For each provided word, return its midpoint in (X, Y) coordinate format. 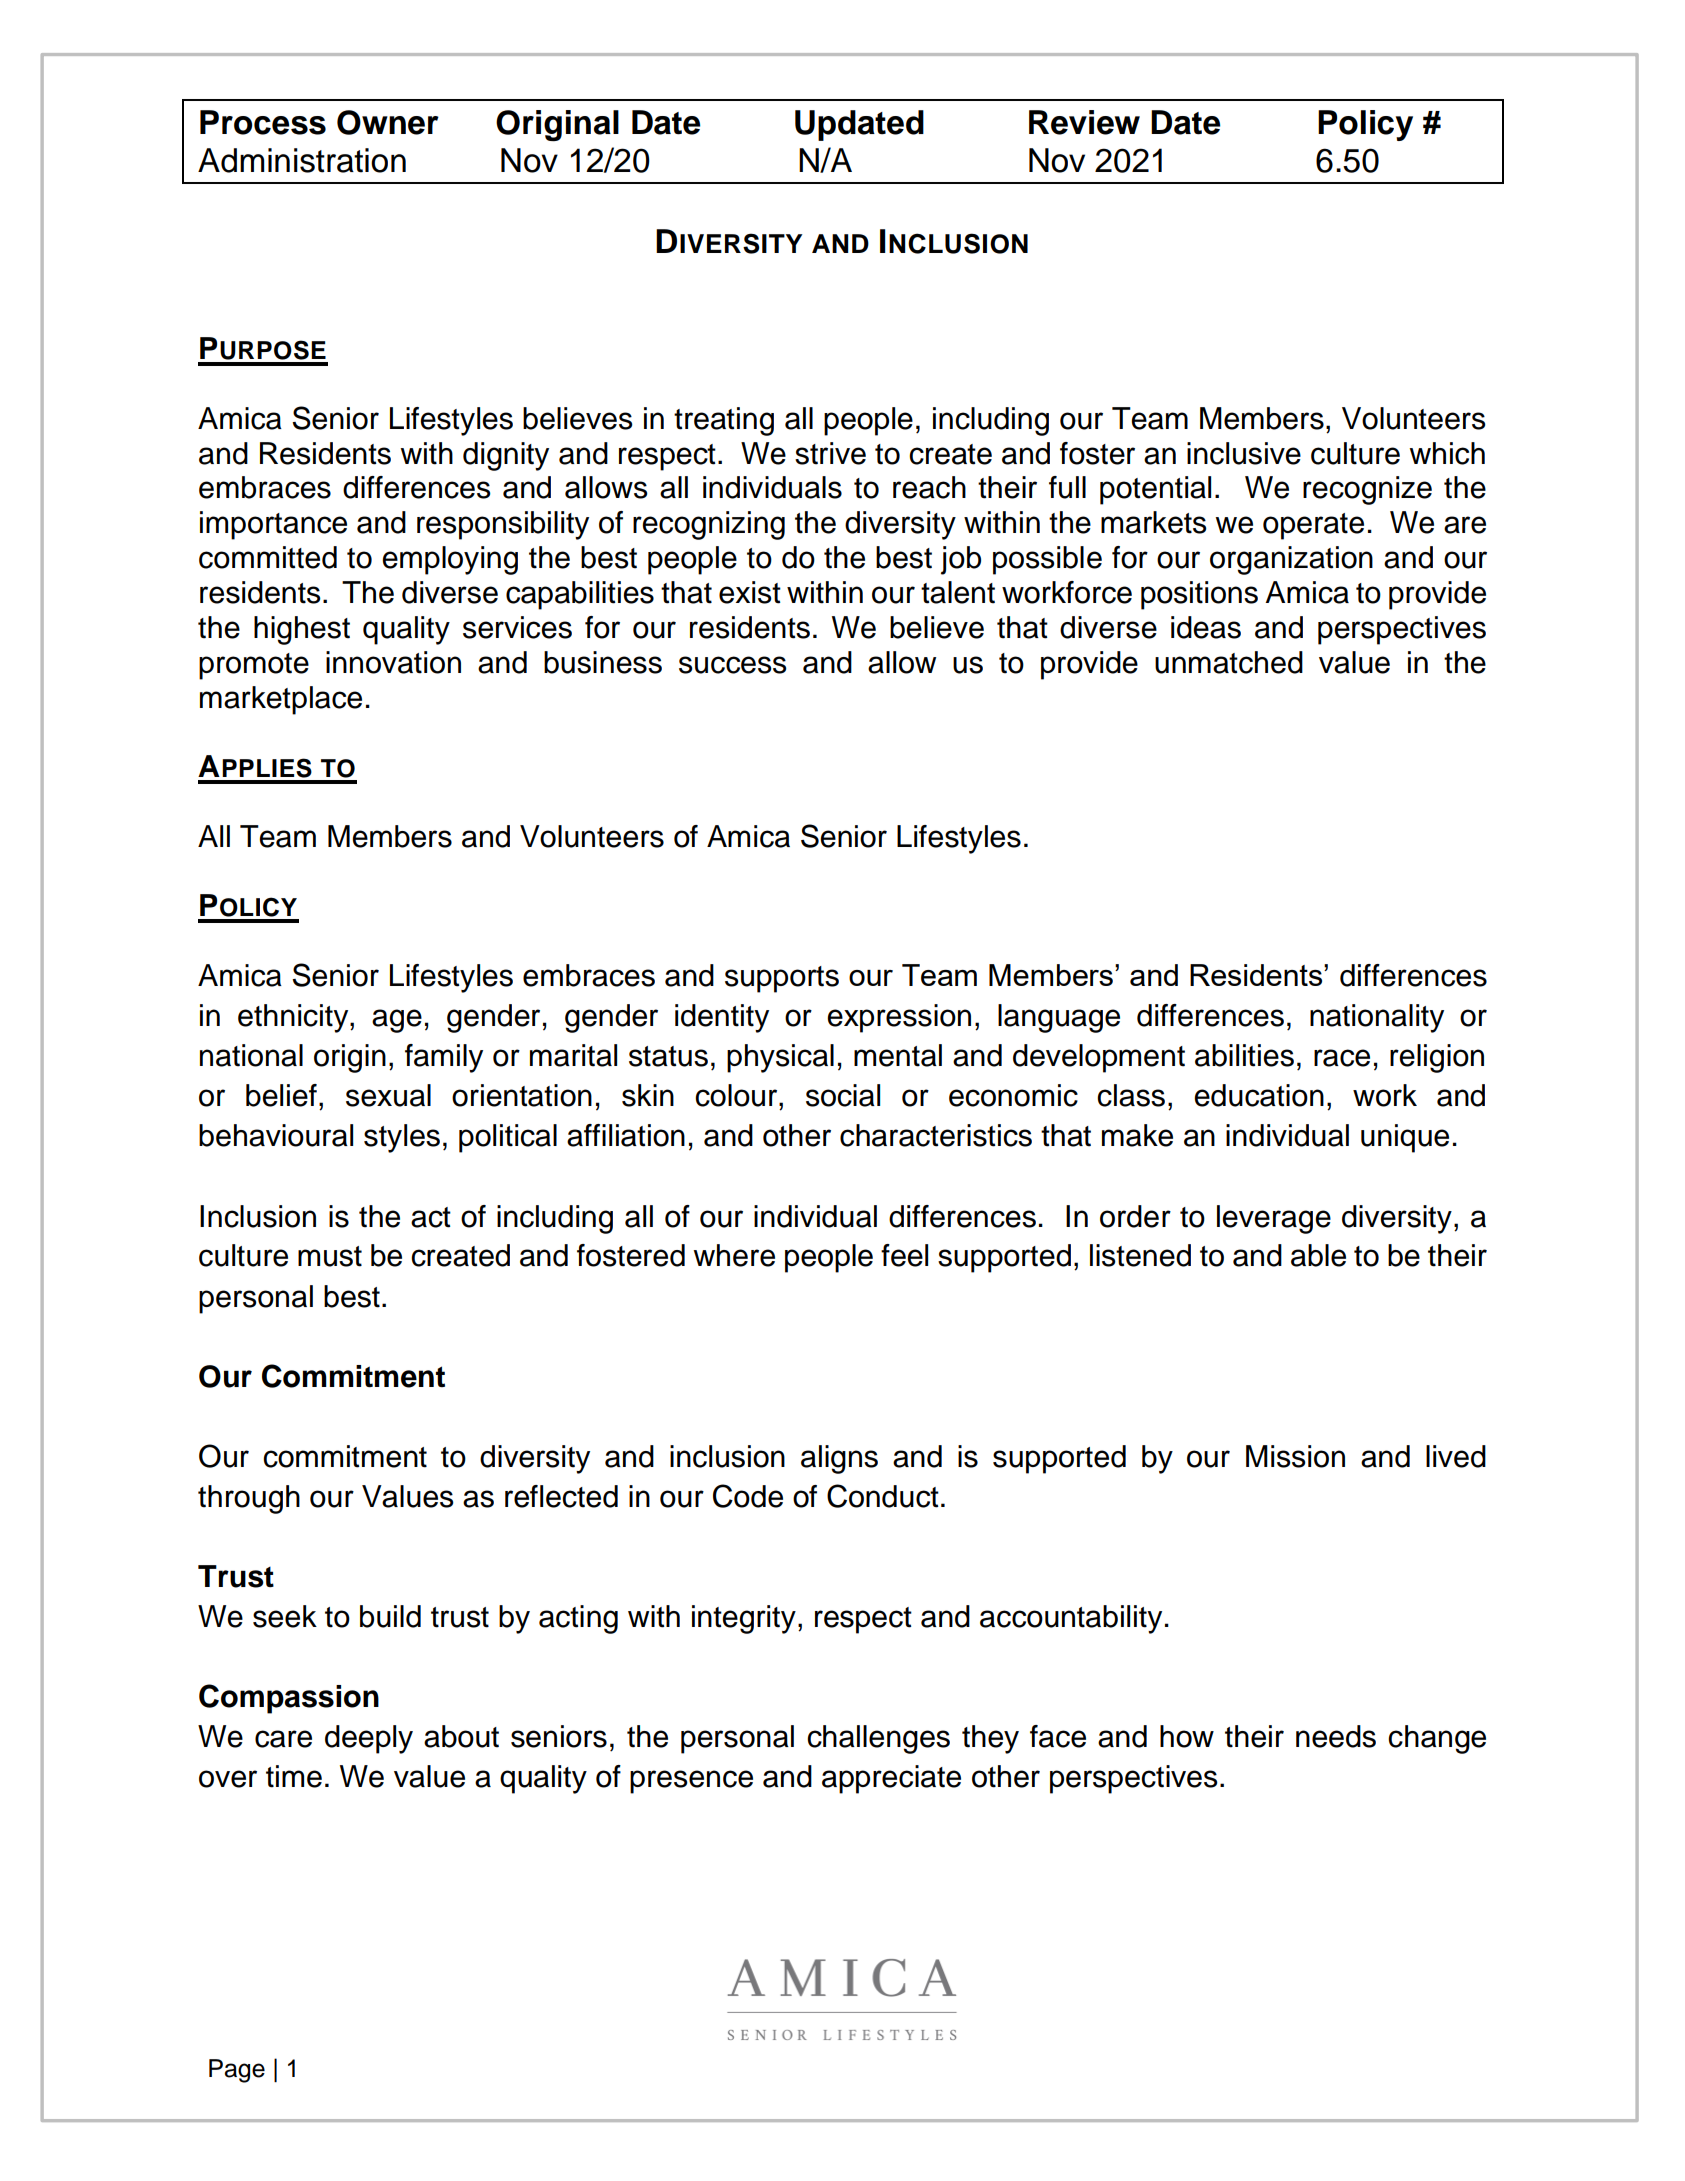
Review (1084, 122)
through (249, 1499)
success (733, 665)
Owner (388, 122)
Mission (1295, 1456)
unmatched (1229, 662)
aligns (839, 1459)
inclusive (1244, 453)
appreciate (891, 1779)
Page (237, 2071)
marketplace (281, 700)
